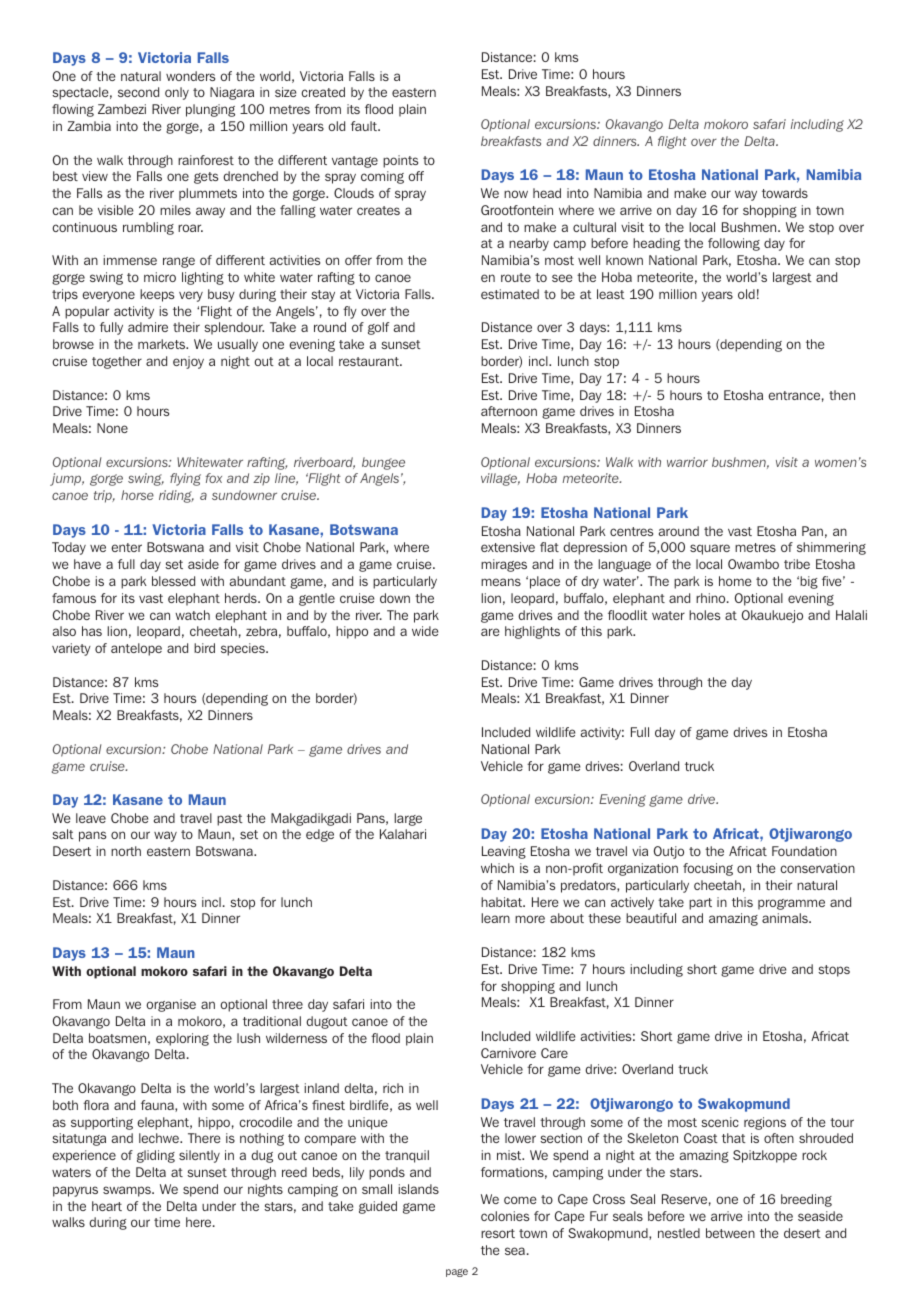  I want to click on heart, so click(107, 1206).
